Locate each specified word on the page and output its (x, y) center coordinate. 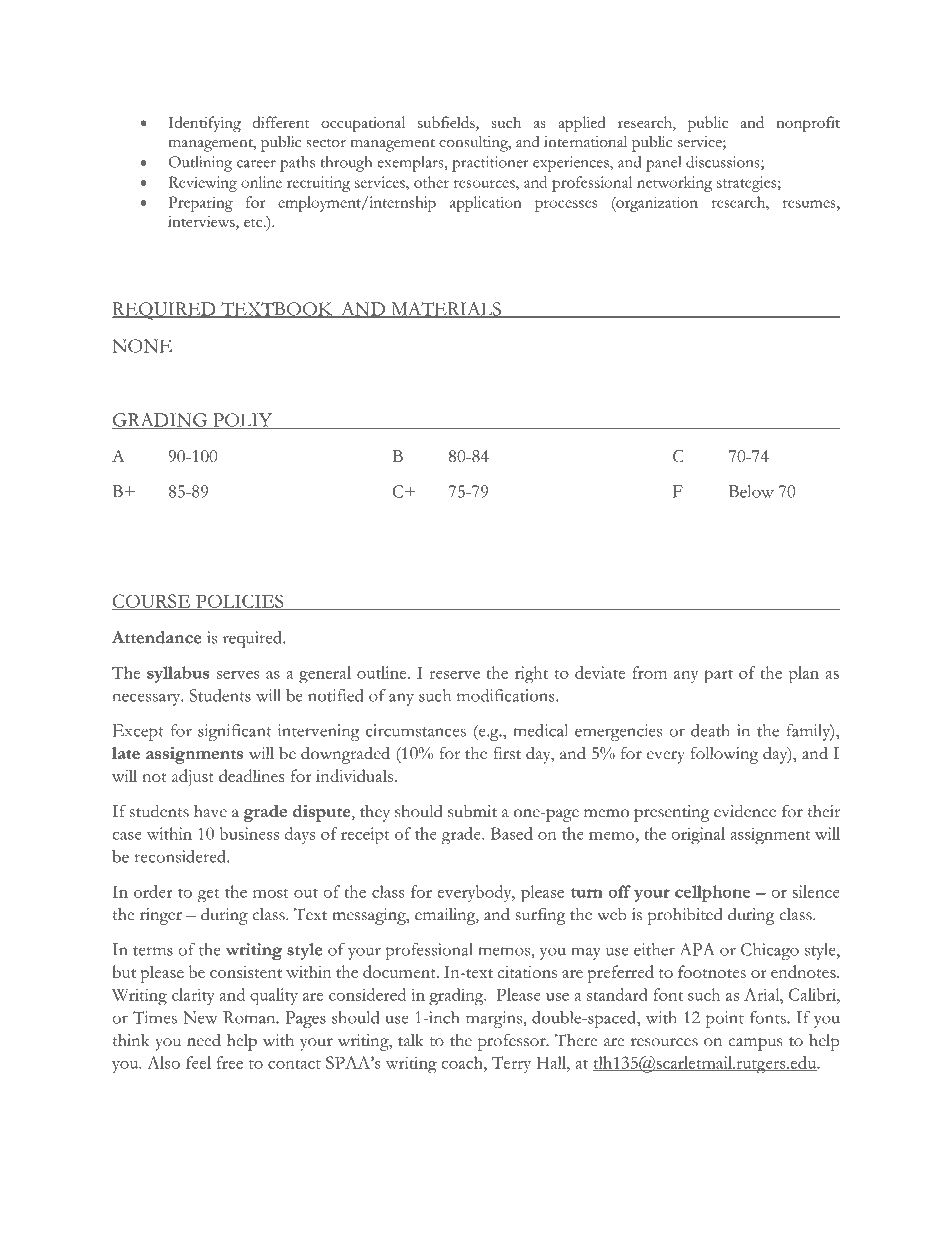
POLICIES (240, 602)
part (718, 677)
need (204, 1040)
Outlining (200, 164)
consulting (474, 144)
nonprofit (808, 124)
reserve (454, 675)
